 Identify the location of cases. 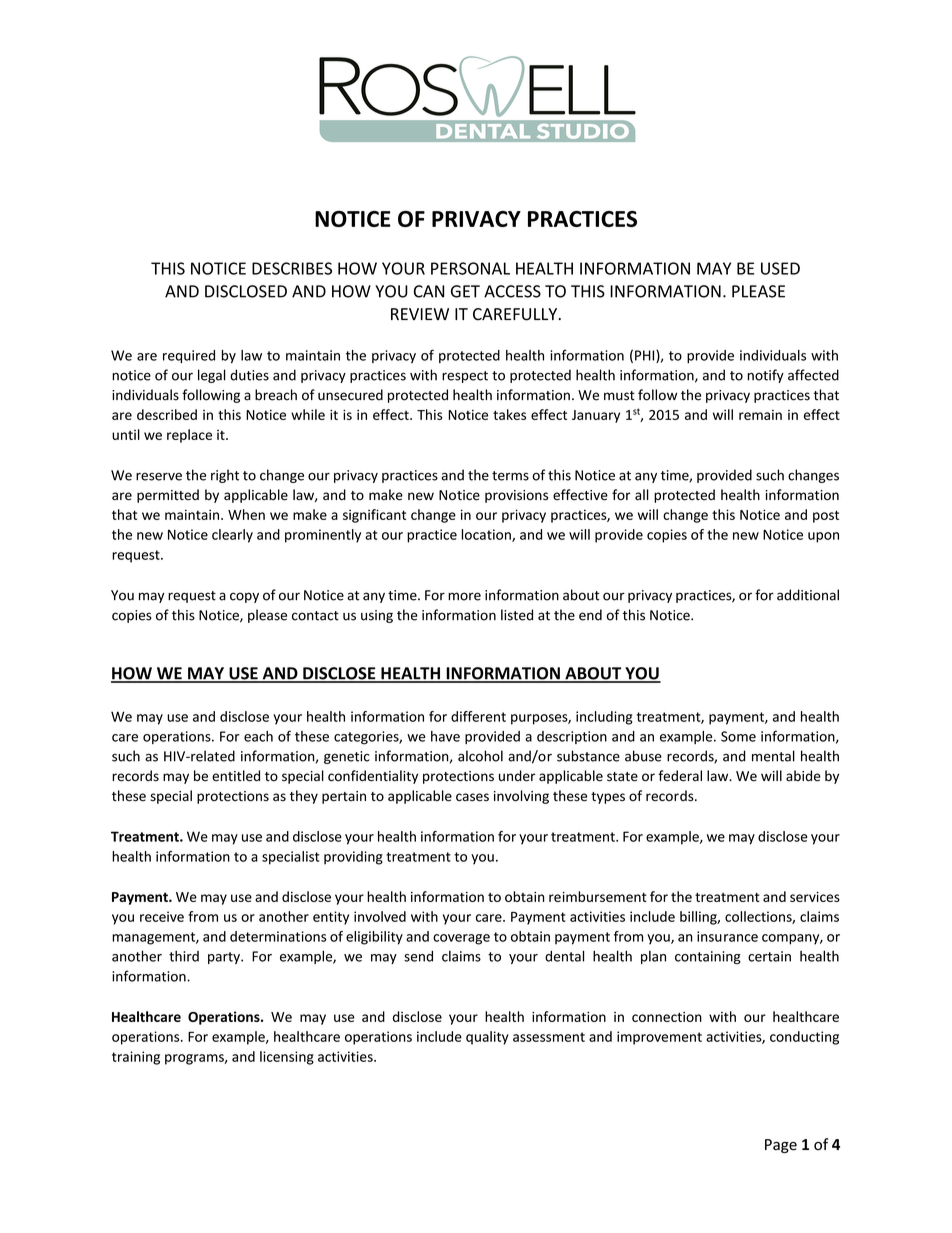
(472, 797).
